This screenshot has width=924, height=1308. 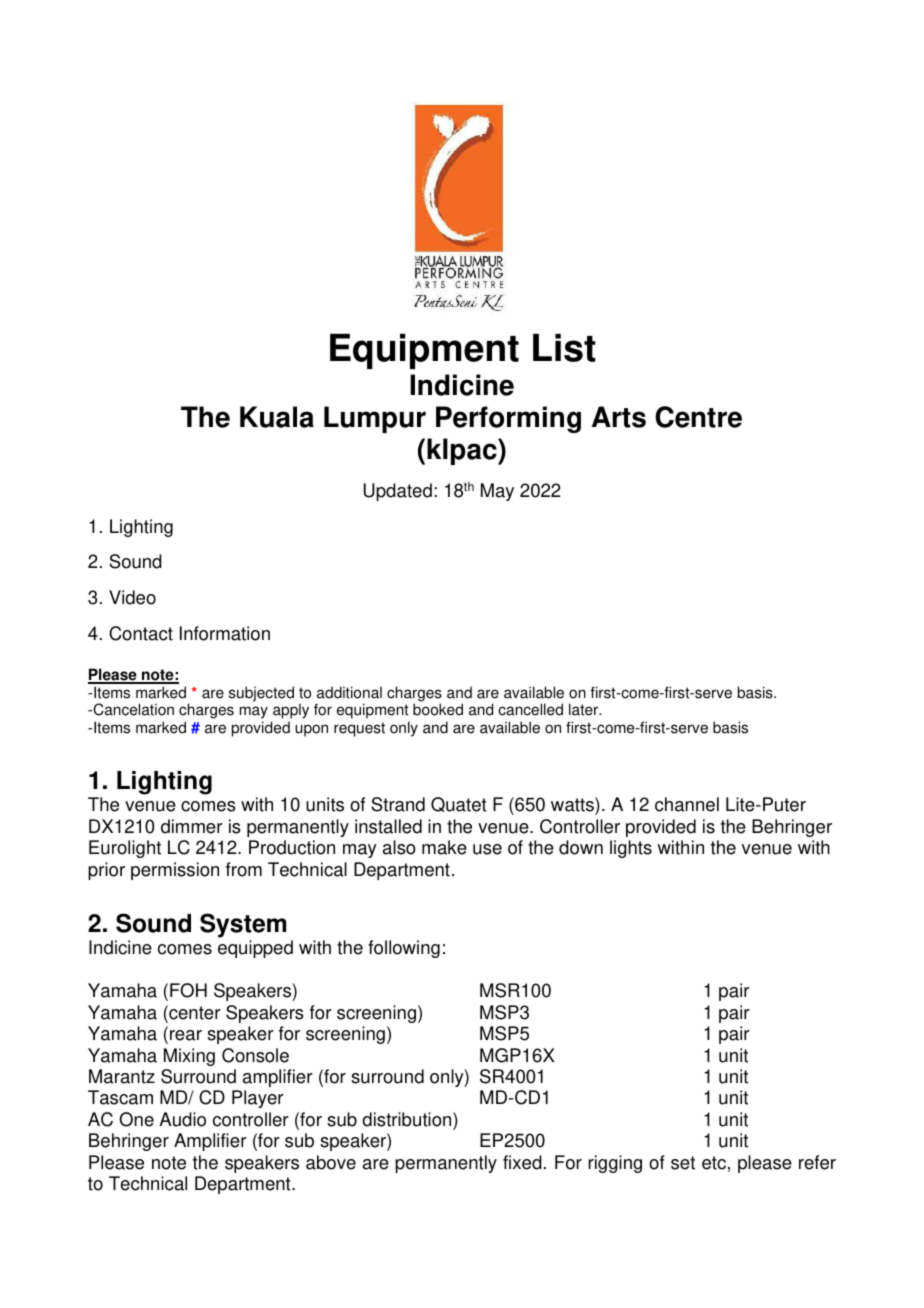 I want to click on Arts, so click(x=619, y=417).
